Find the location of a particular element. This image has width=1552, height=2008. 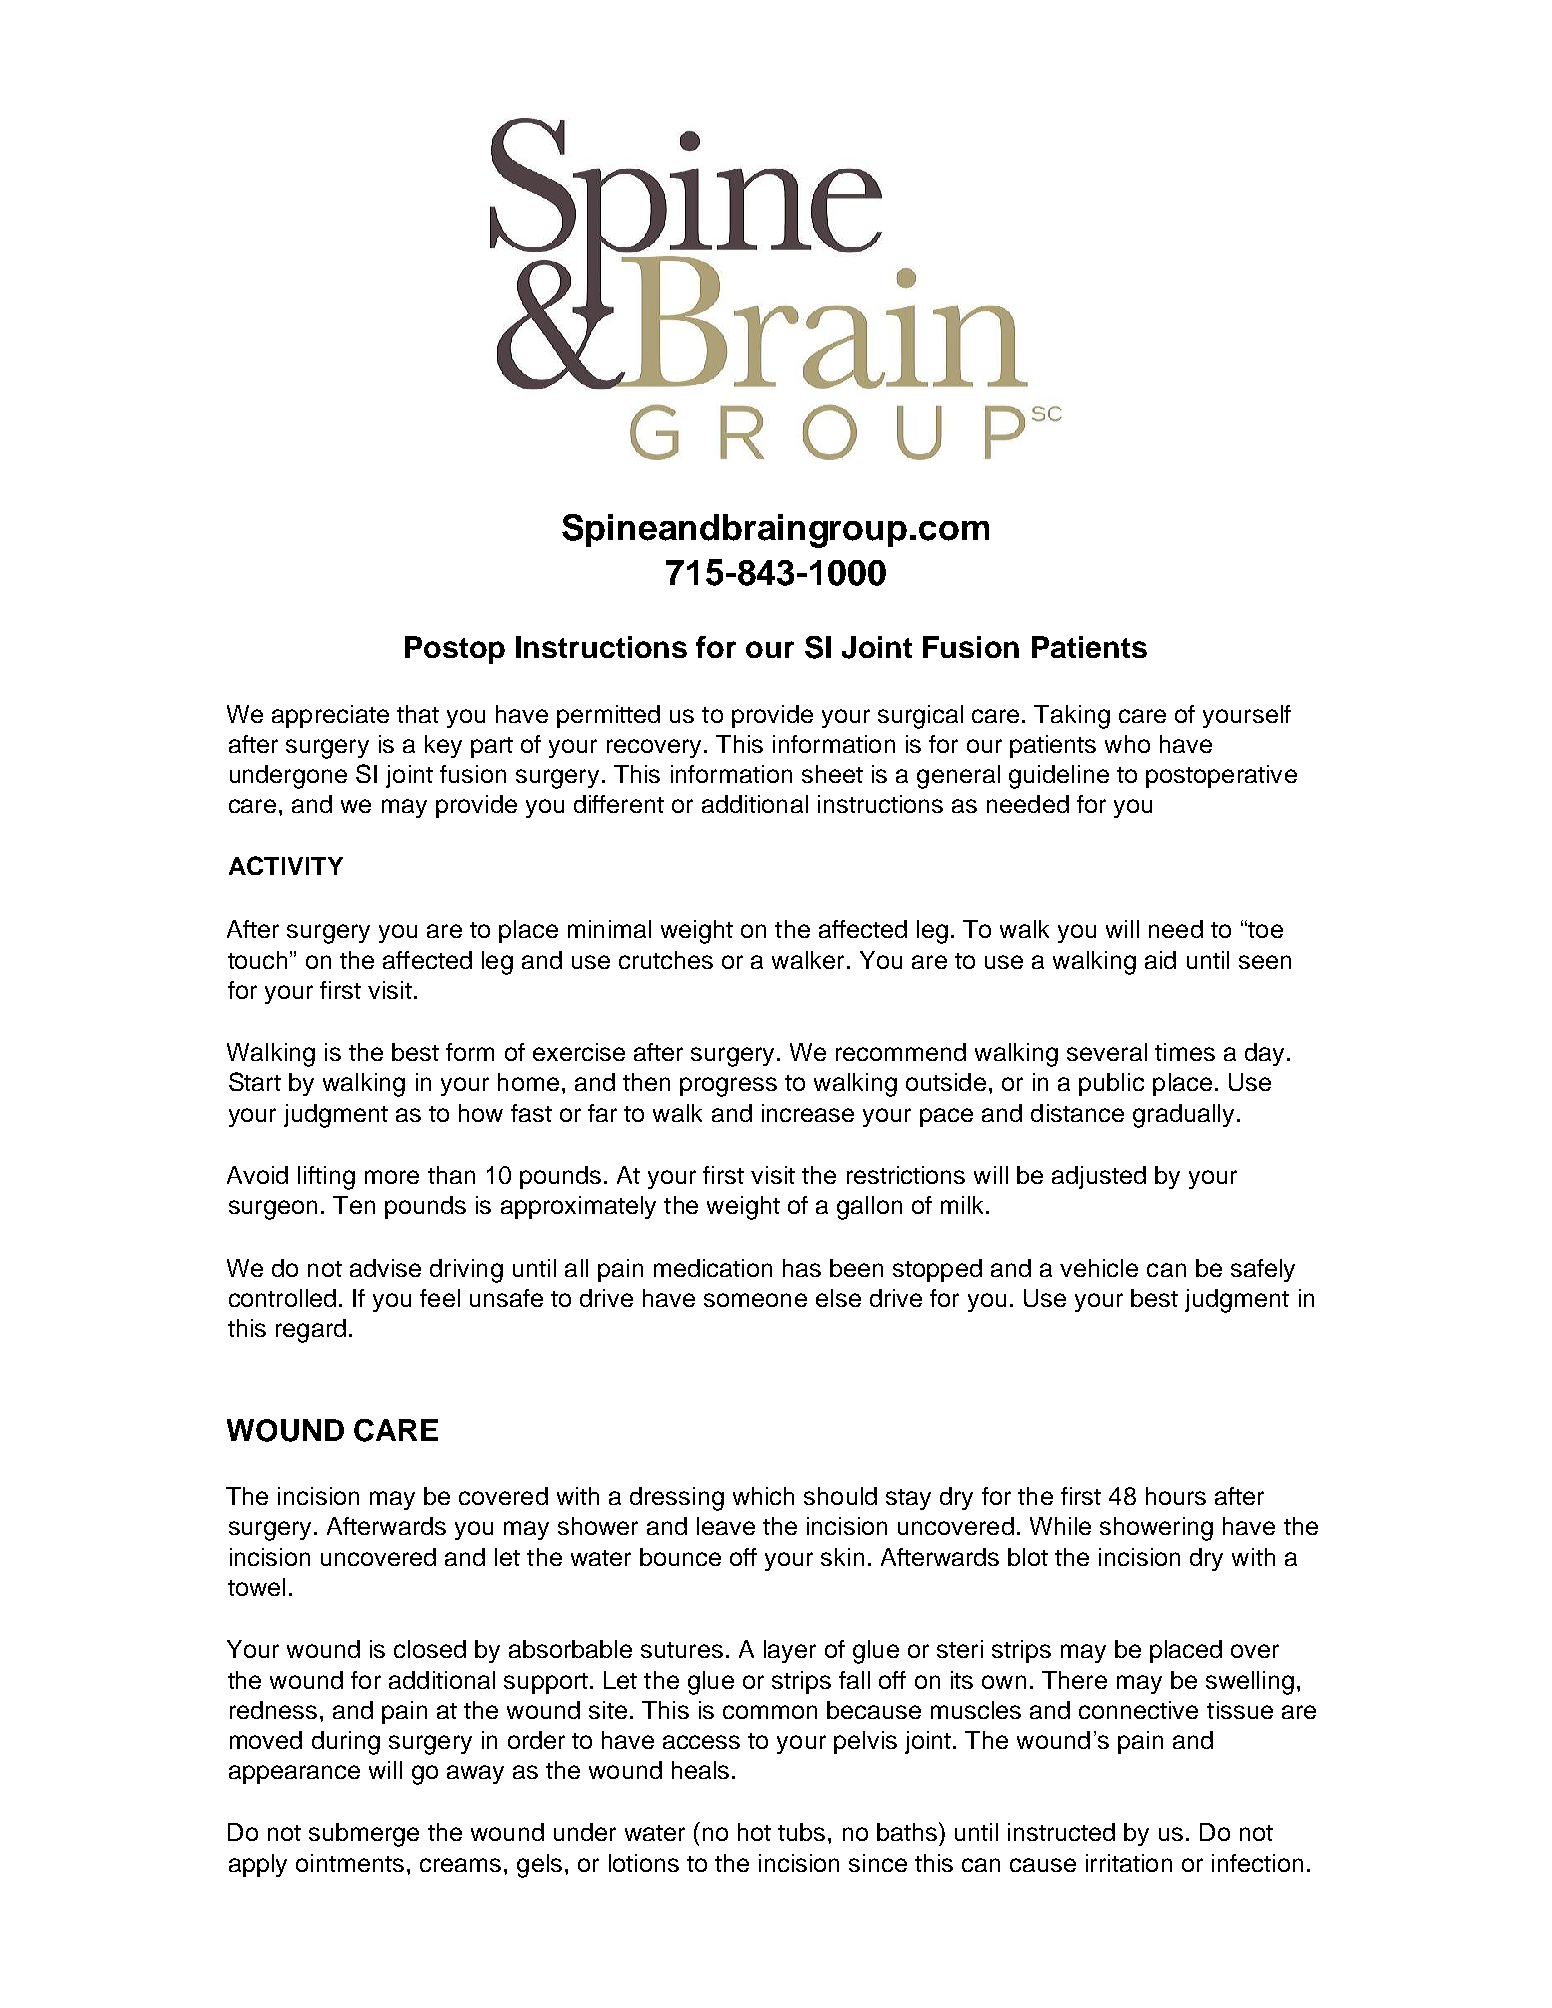

adjusted is located at coordinates (1099, 1177).
